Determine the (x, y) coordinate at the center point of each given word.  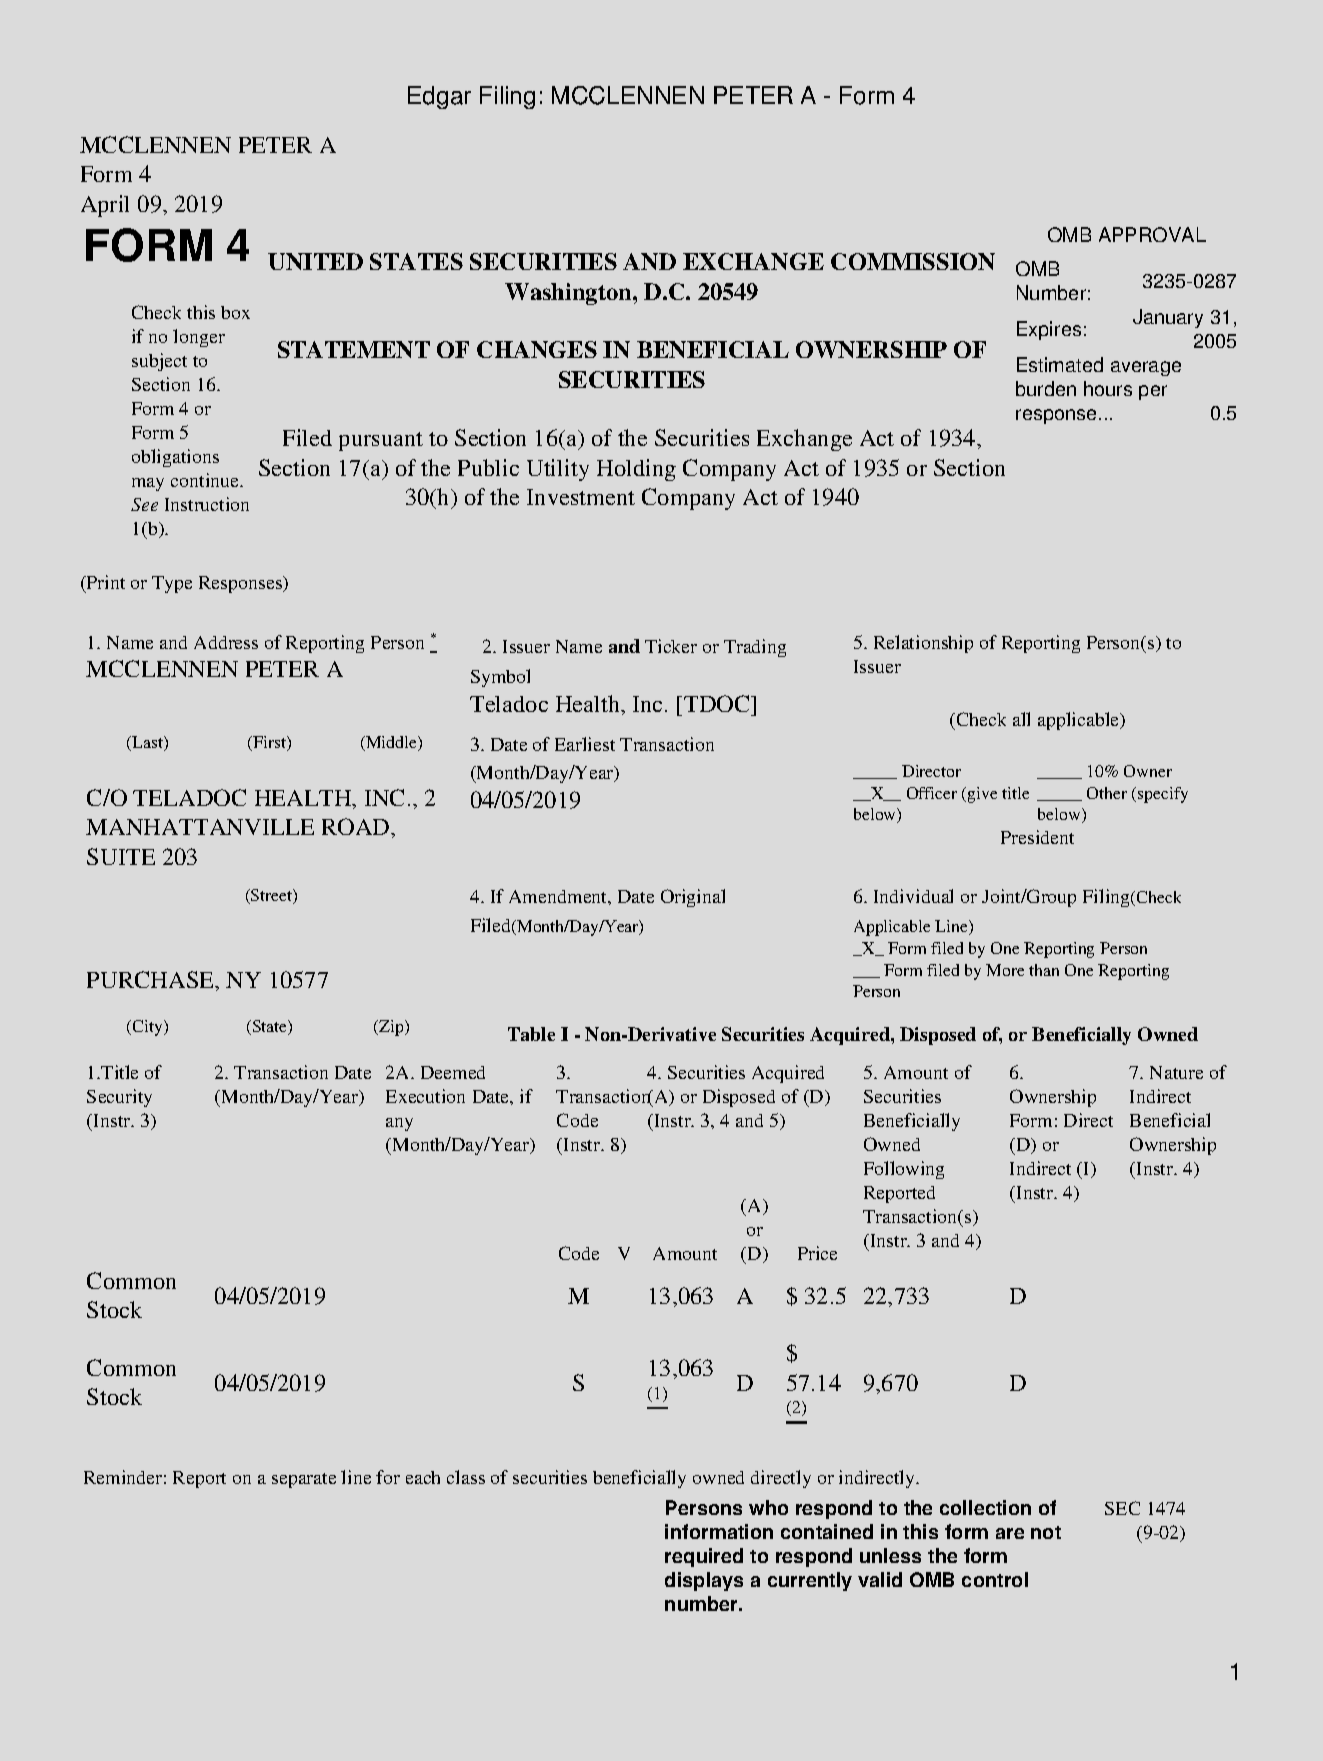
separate (304, 1480)
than (1044, 970)
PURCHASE (152, 981)
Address (226, 642)
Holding (636, 470)
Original (693, 898)
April (105, 206)
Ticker (671, 646)
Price (817, 1253)
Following (904, 1170)
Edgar (439, 97)
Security (119, 1098)
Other (1107, 793)
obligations (175, 458)
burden (1046, 388)
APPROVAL (1152, 234)
